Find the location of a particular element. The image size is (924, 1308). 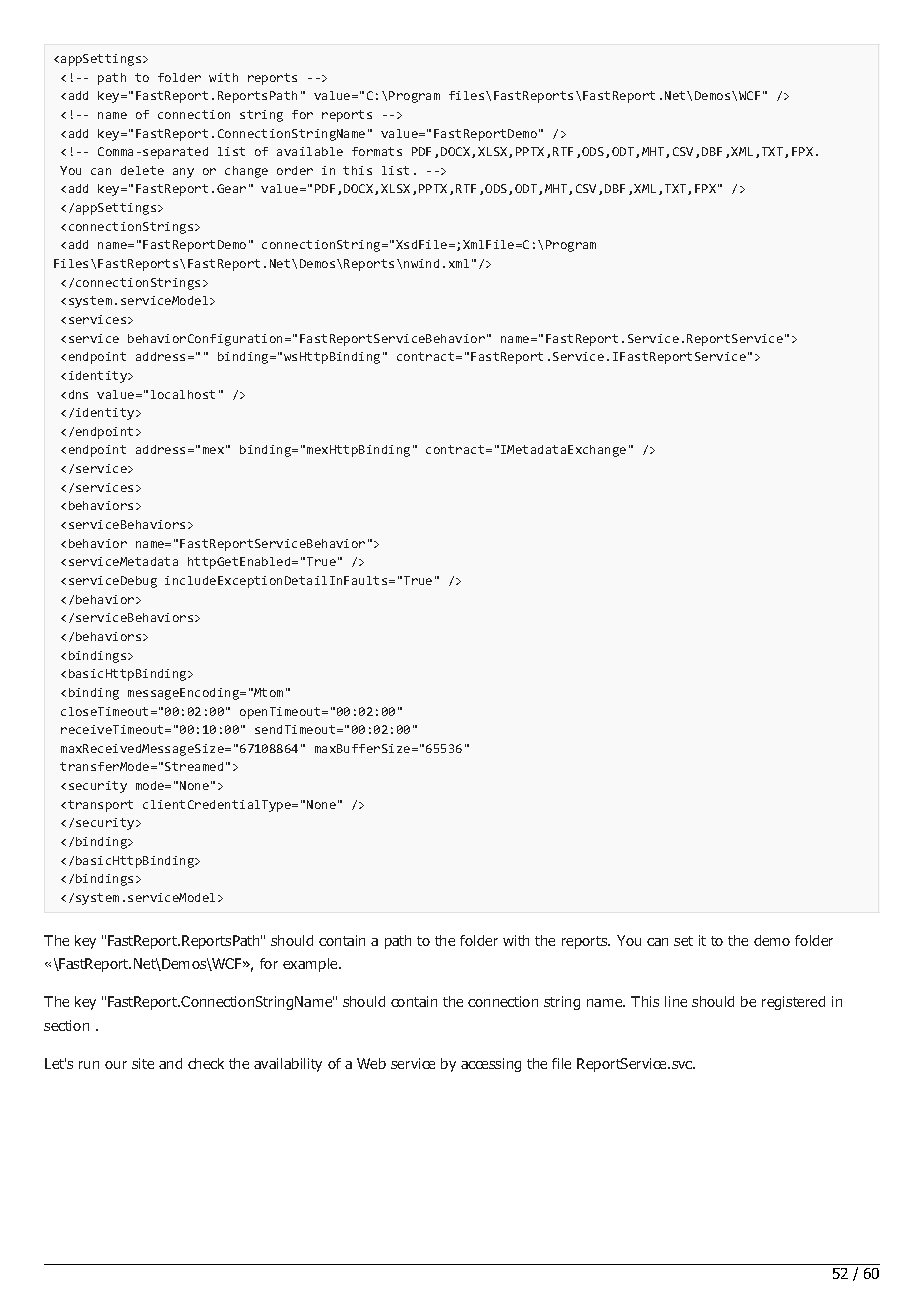

site is located at coordinates (143, 1063).
